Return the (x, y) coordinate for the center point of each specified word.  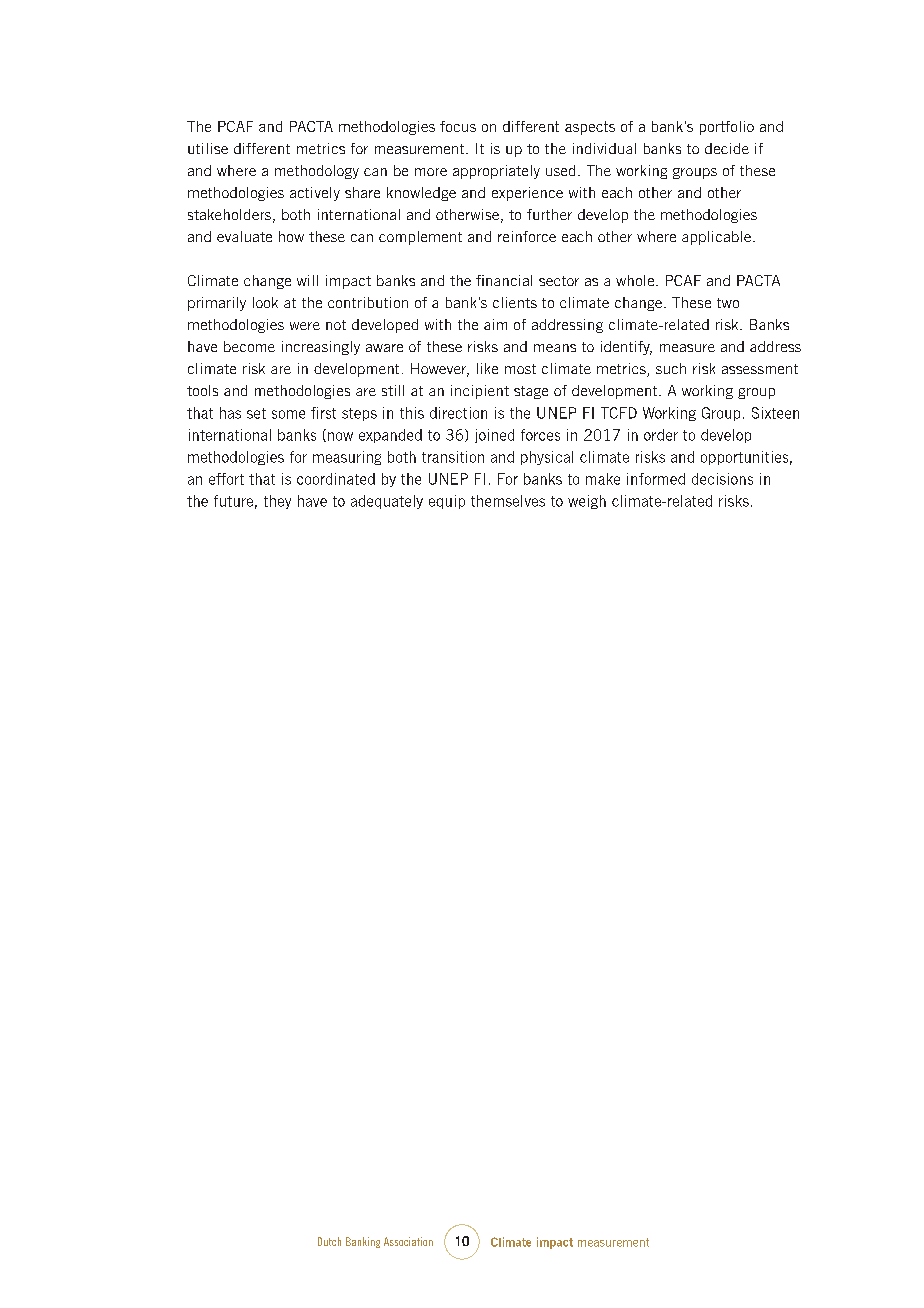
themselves (508, 501)
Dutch (329, 1241)
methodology (317, 172)
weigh (587, 502)
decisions (722, 479)
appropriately (496, 172)
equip (447, 502)
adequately (387, 502)
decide (727, 148)
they (277, 502)
